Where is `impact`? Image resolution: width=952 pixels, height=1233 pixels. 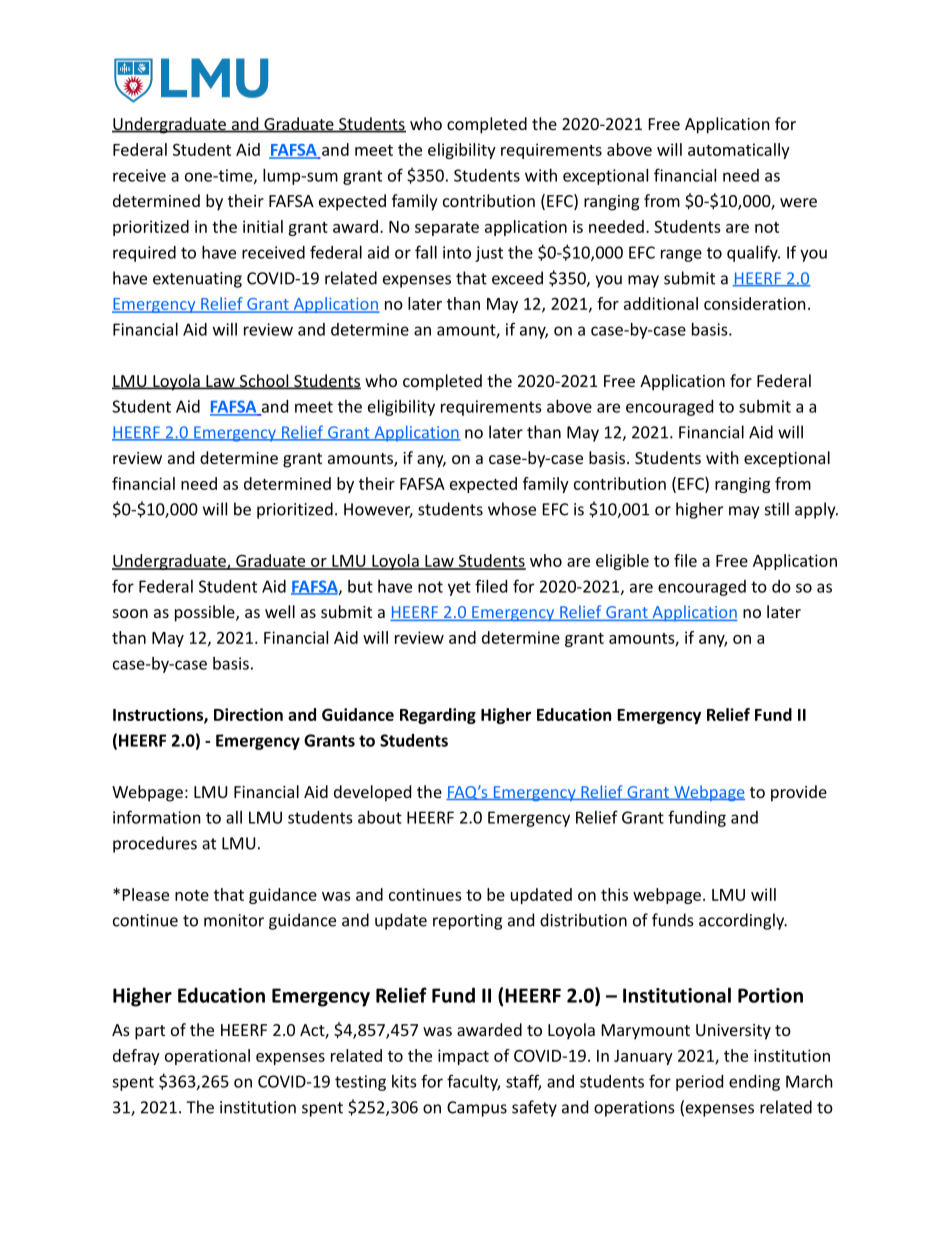 impact is located at coordinates (463, 1057).
